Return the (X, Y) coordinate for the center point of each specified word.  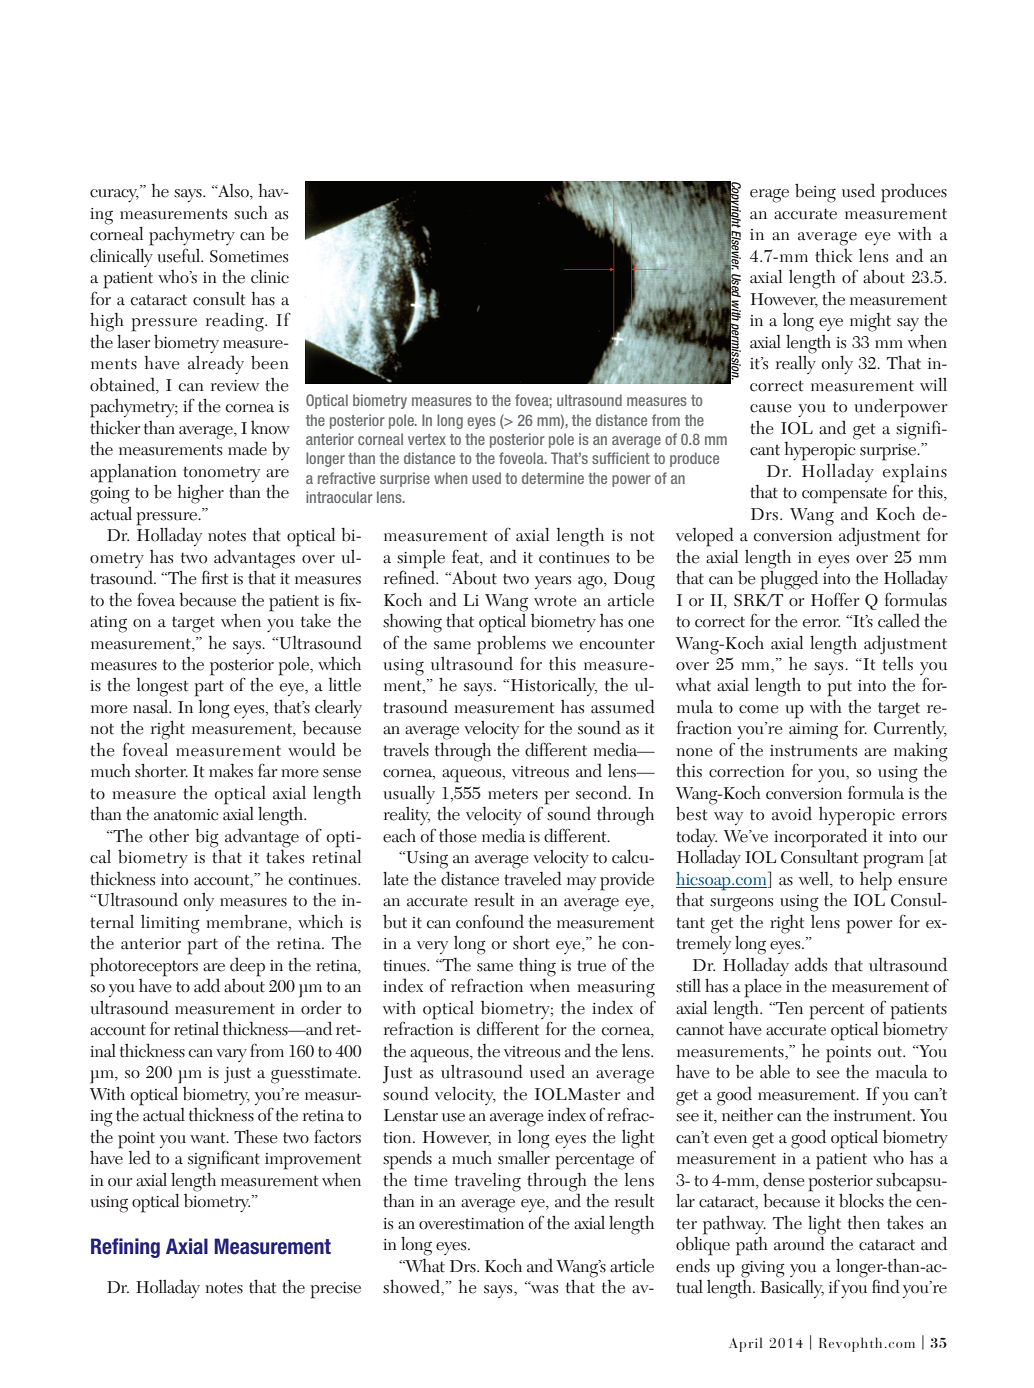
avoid (792, 813)
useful (180, 256)
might (870, 322)
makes (231, 770)
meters (513, 794)
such (251, 212)
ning (142, 1248)
